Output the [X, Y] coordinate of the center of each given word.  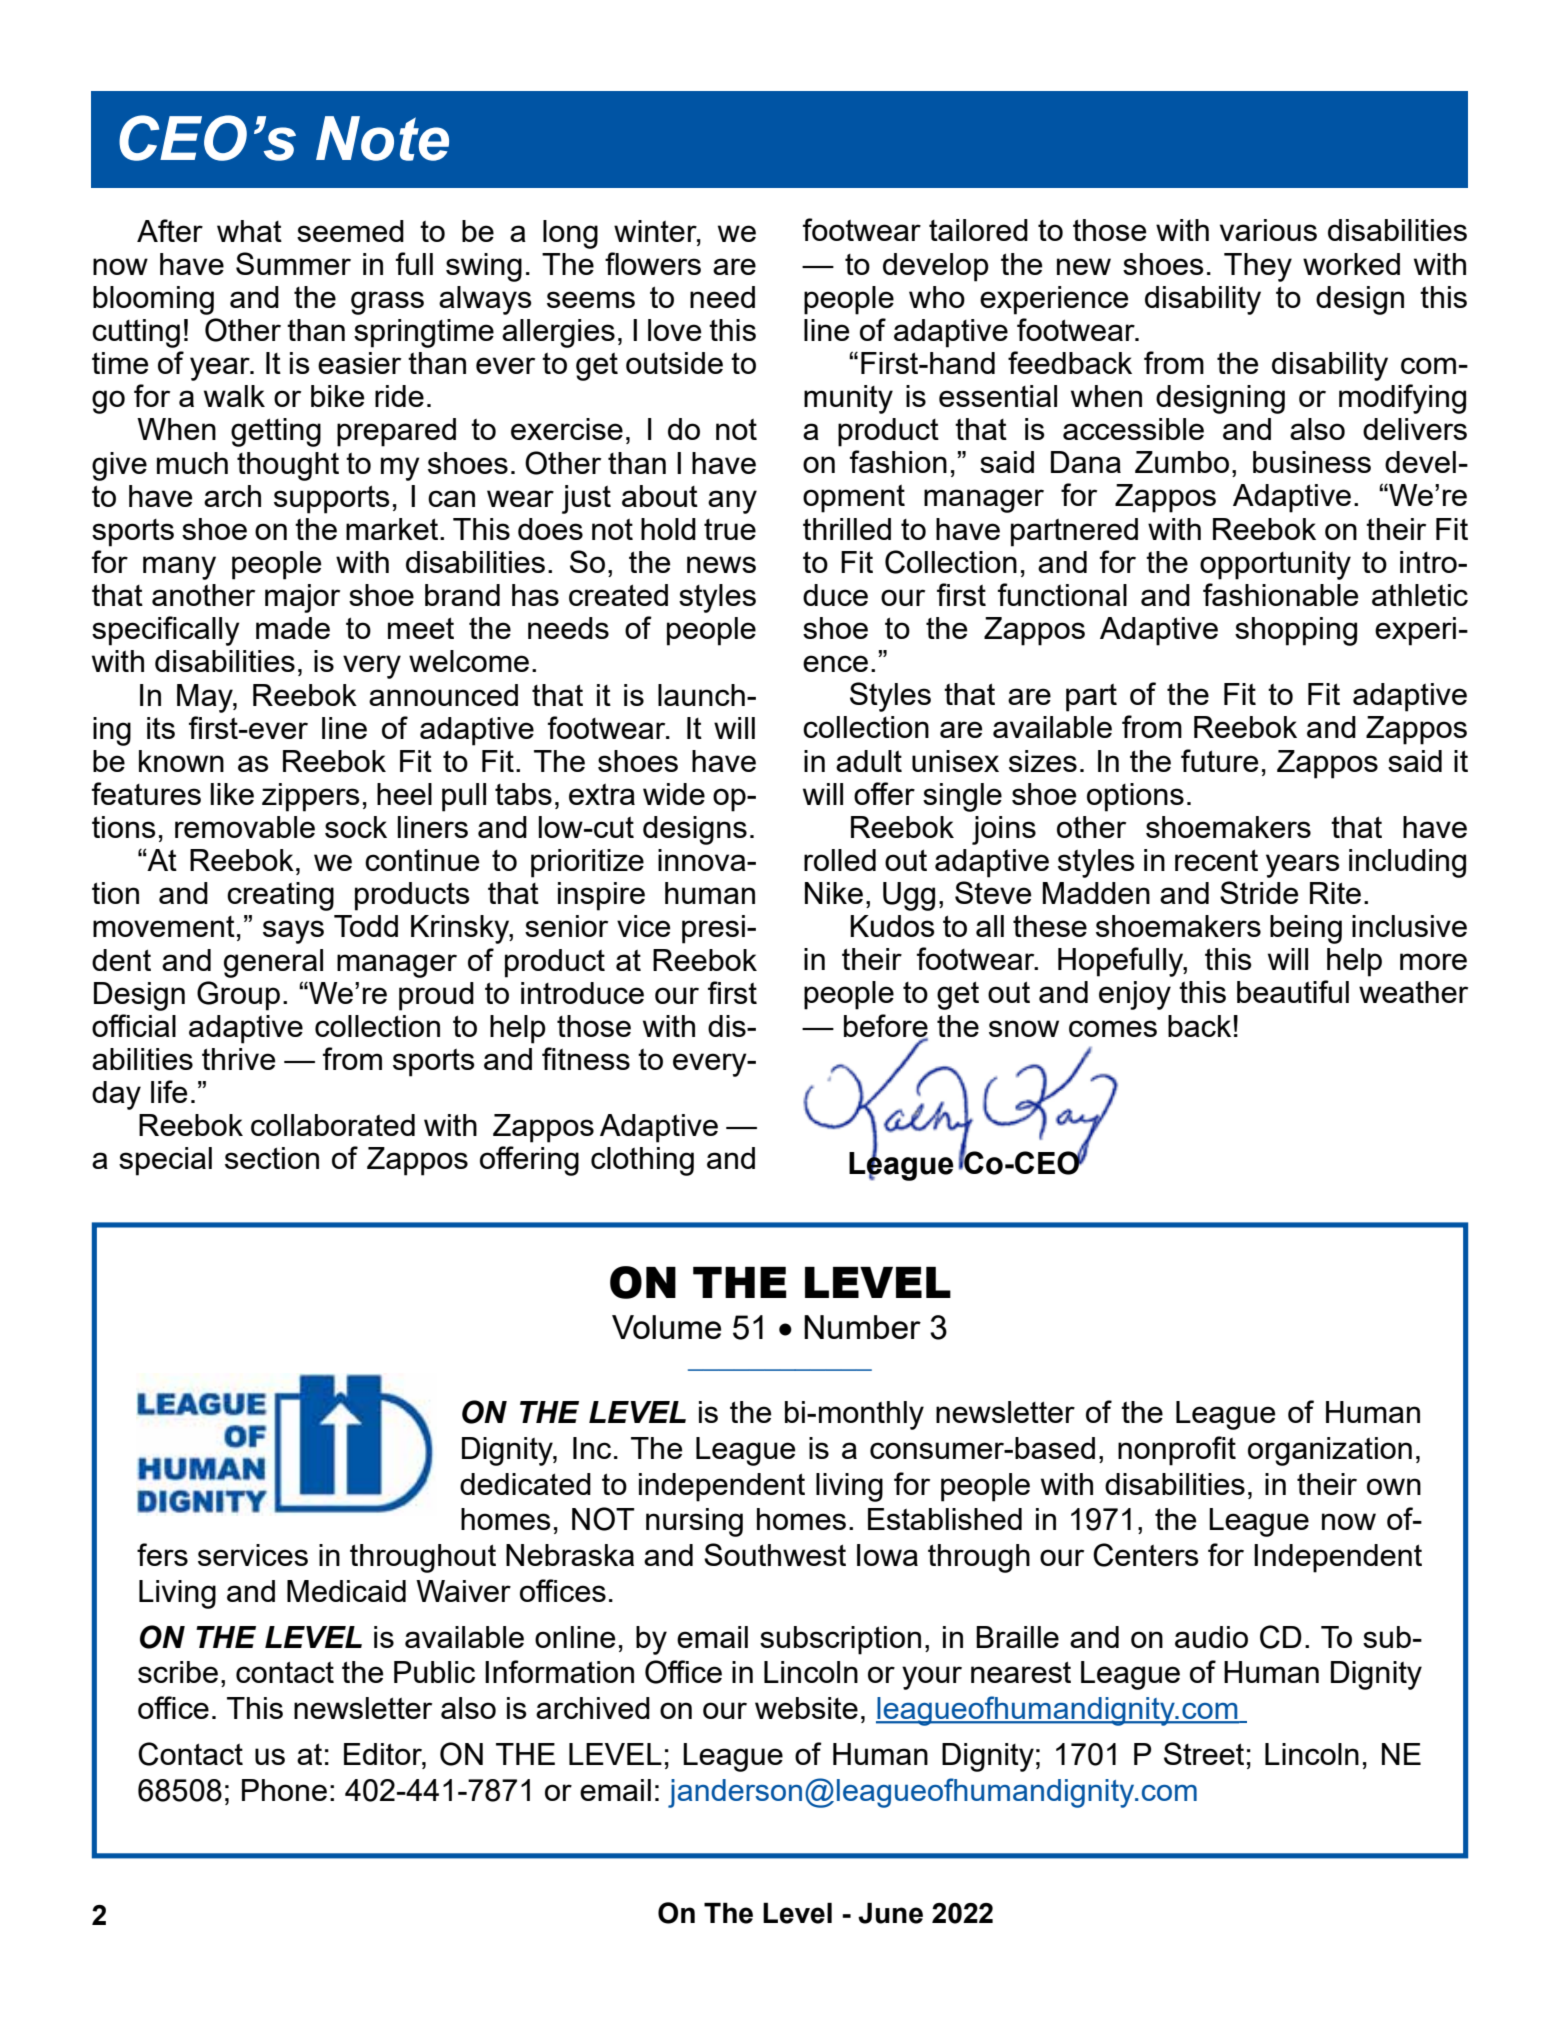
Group [238, 996]
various [1268, 230]
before [886, 1026]
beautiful [1293, 991]
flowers [653, 263]
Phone [284, 1790]
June [890, 1913]
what [249, 231]
